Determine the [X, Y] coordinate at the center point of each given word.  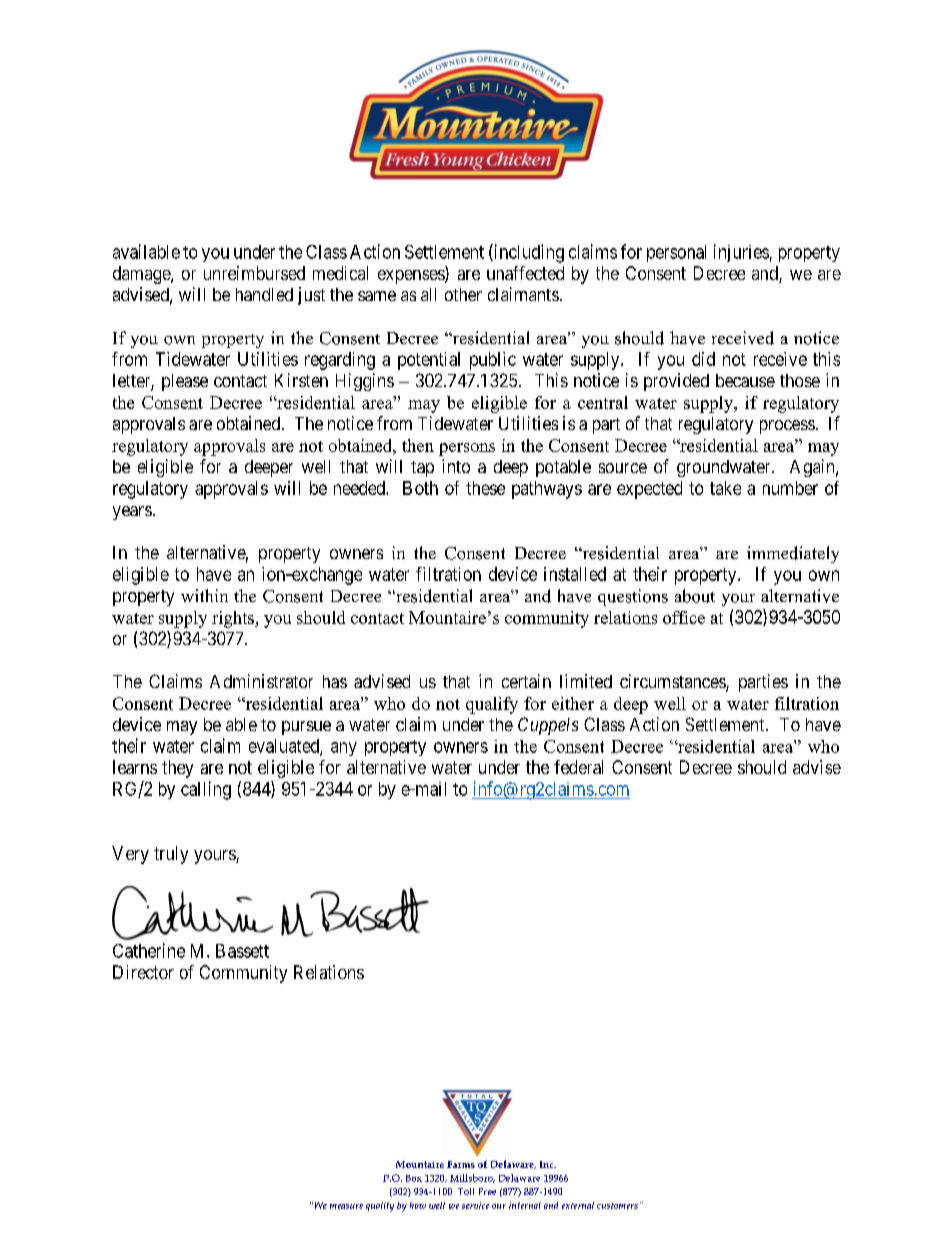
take [725, 488]
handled [264, 294]
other [463, 294]
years [132, 513]
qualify [492, 705]
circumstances [673, 682]
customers [617, 1206]
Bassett [242, 951]
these [485, 488]
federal [578, 767]
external [578, 1205]
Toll [466, 1191]
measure [346, 1206]
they [177, 769]
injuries [741, 253]
